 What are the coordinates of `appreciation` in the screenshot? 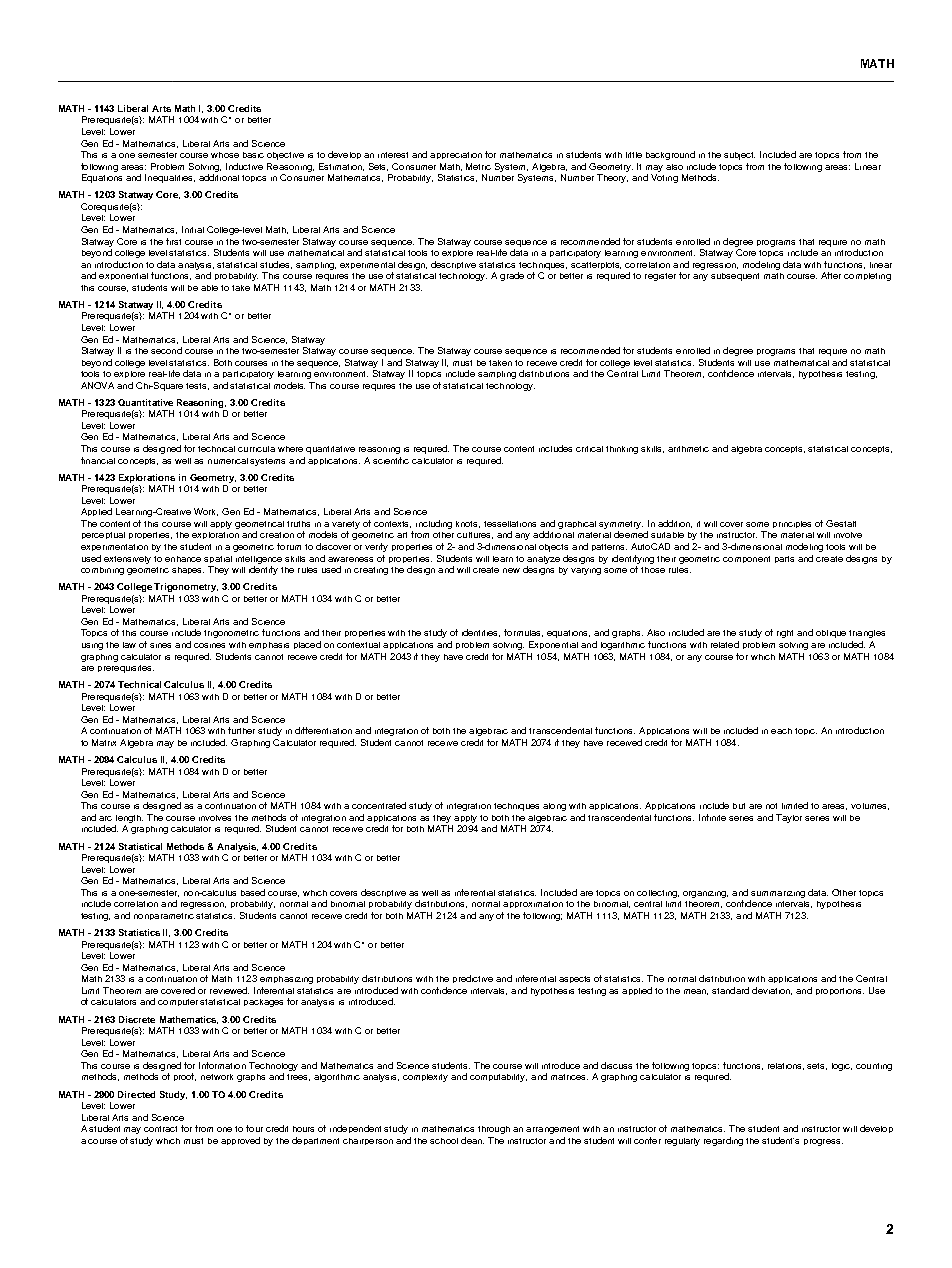 It's located at (456, 155).
